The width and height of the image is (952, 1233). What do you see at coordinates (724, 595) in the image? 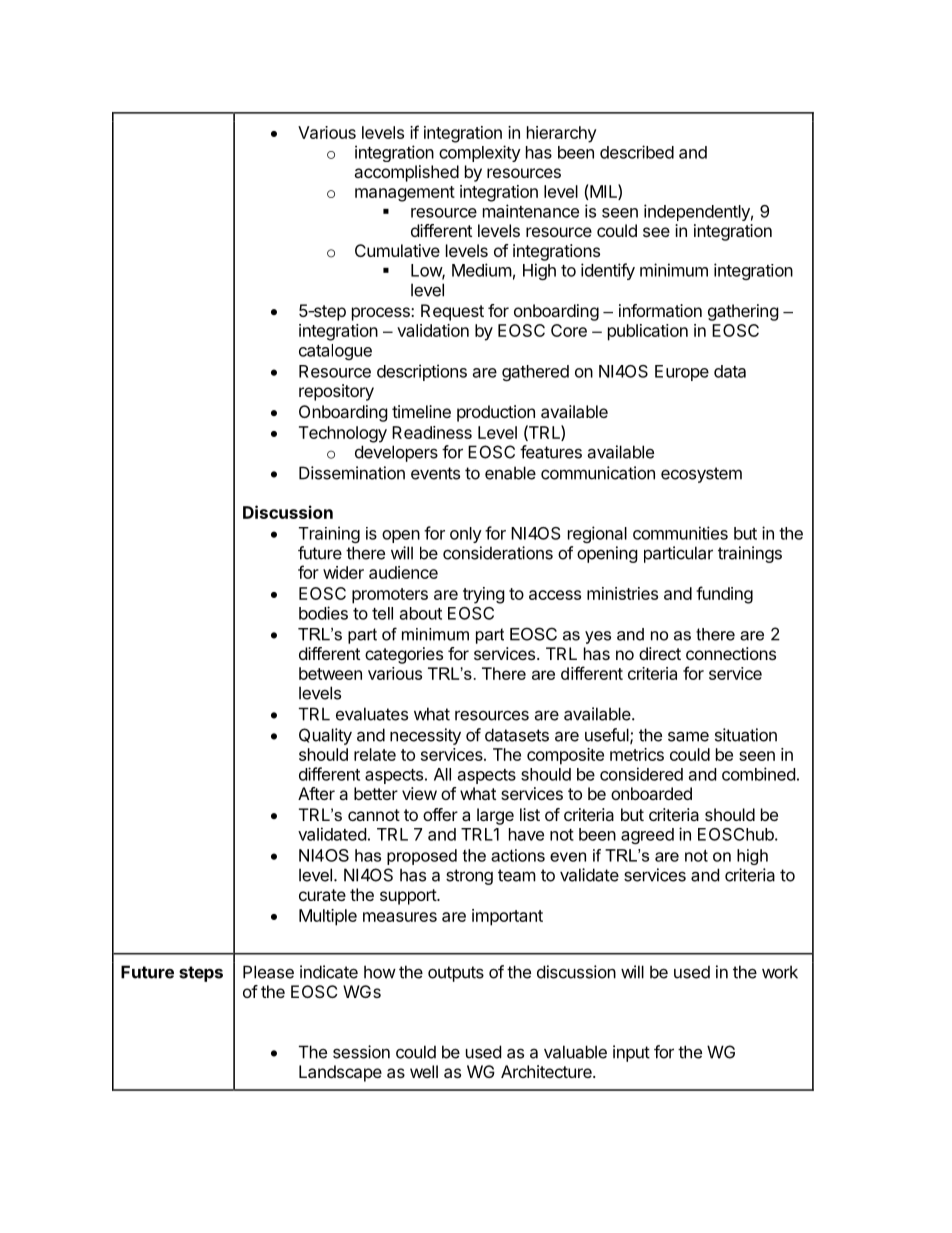
I see `funding` at bounding box center [724, 595].
